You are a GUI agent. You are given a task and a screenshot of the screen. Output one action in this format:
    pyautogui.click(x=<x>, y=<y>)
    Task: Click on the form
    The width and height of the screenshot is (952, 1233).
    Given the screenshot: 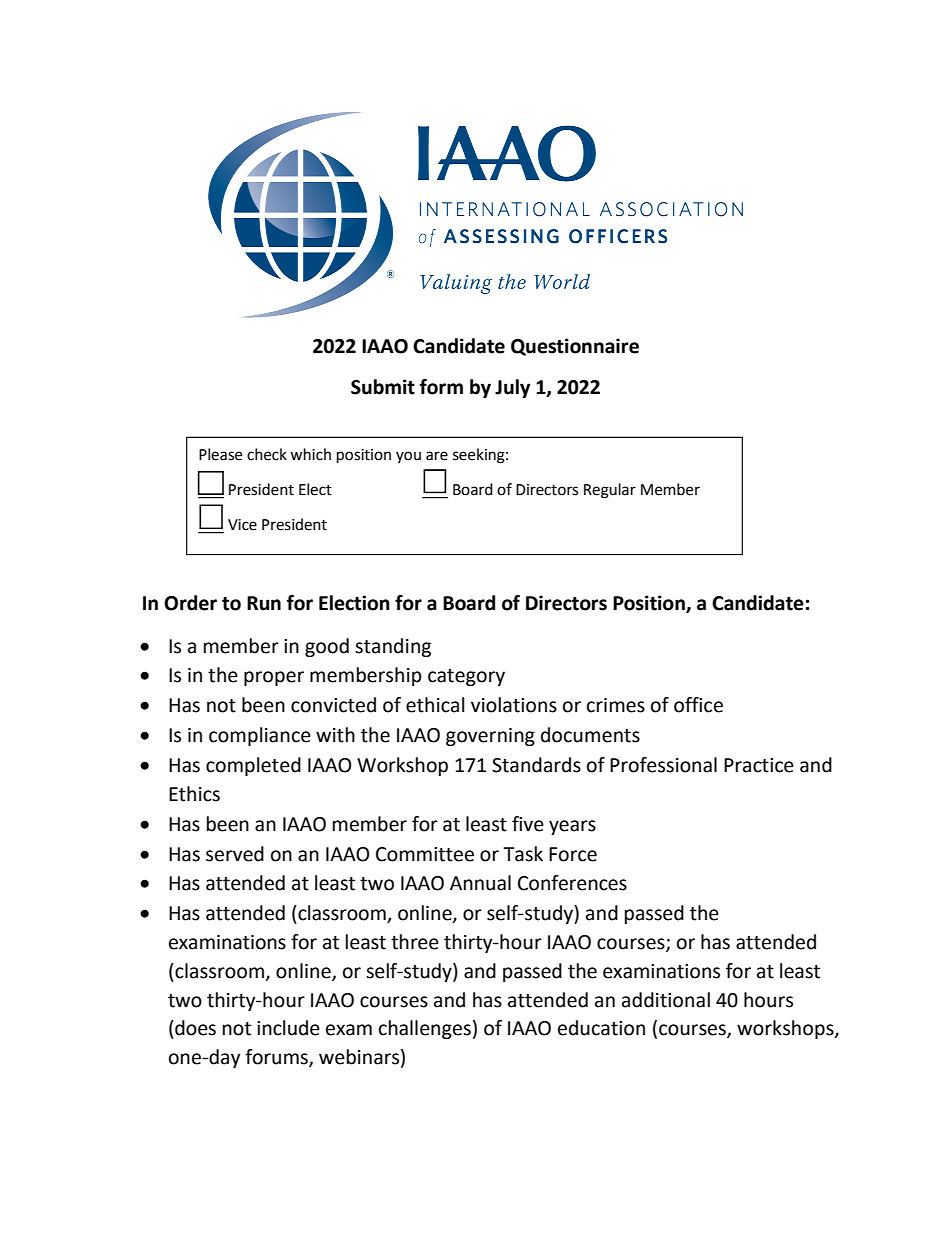 What is the action you would take?
    pyautogui.click(x=441, y=387)
